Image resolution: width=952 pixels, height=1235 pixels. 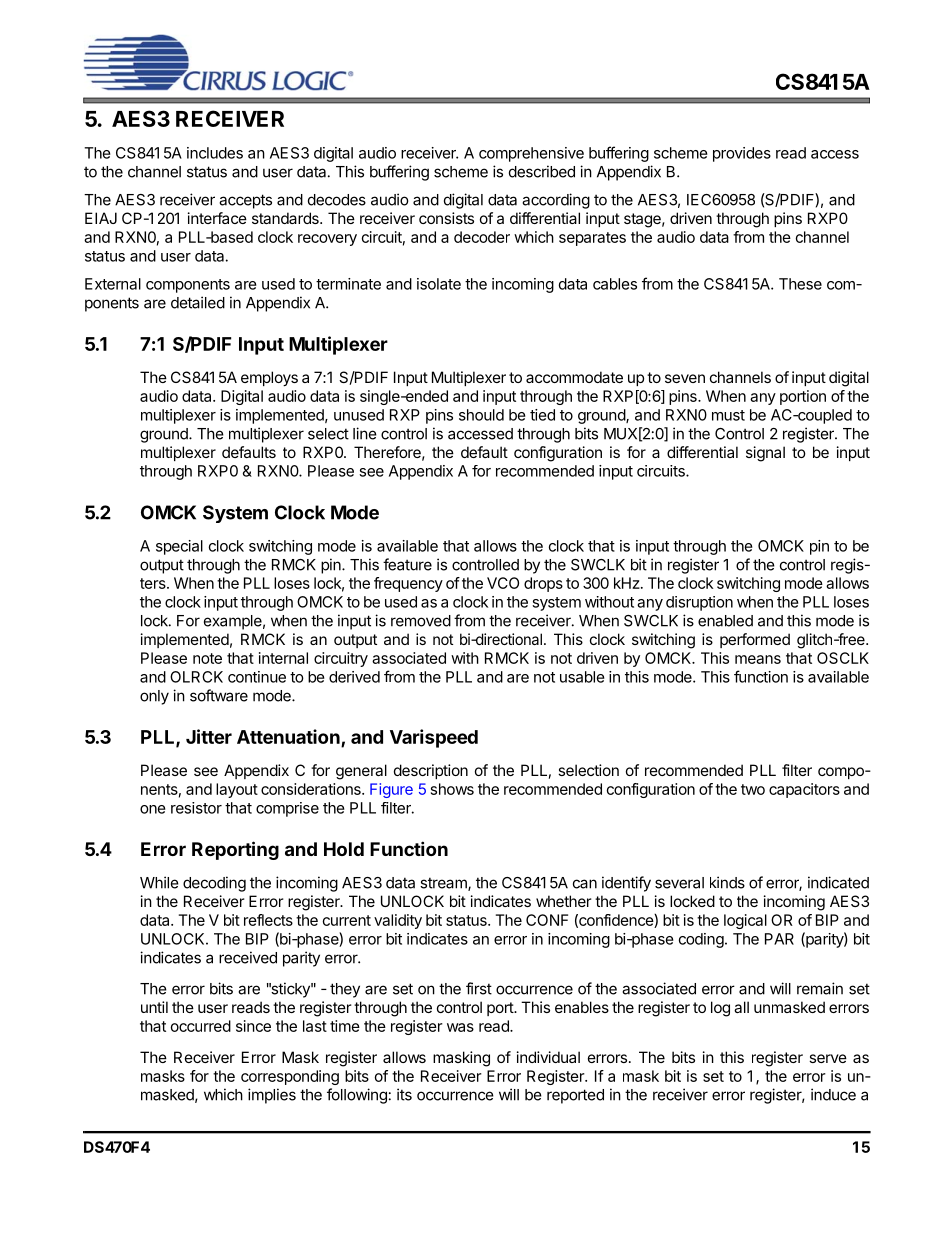 I want to click on stream, so click(x=444, y=884).
